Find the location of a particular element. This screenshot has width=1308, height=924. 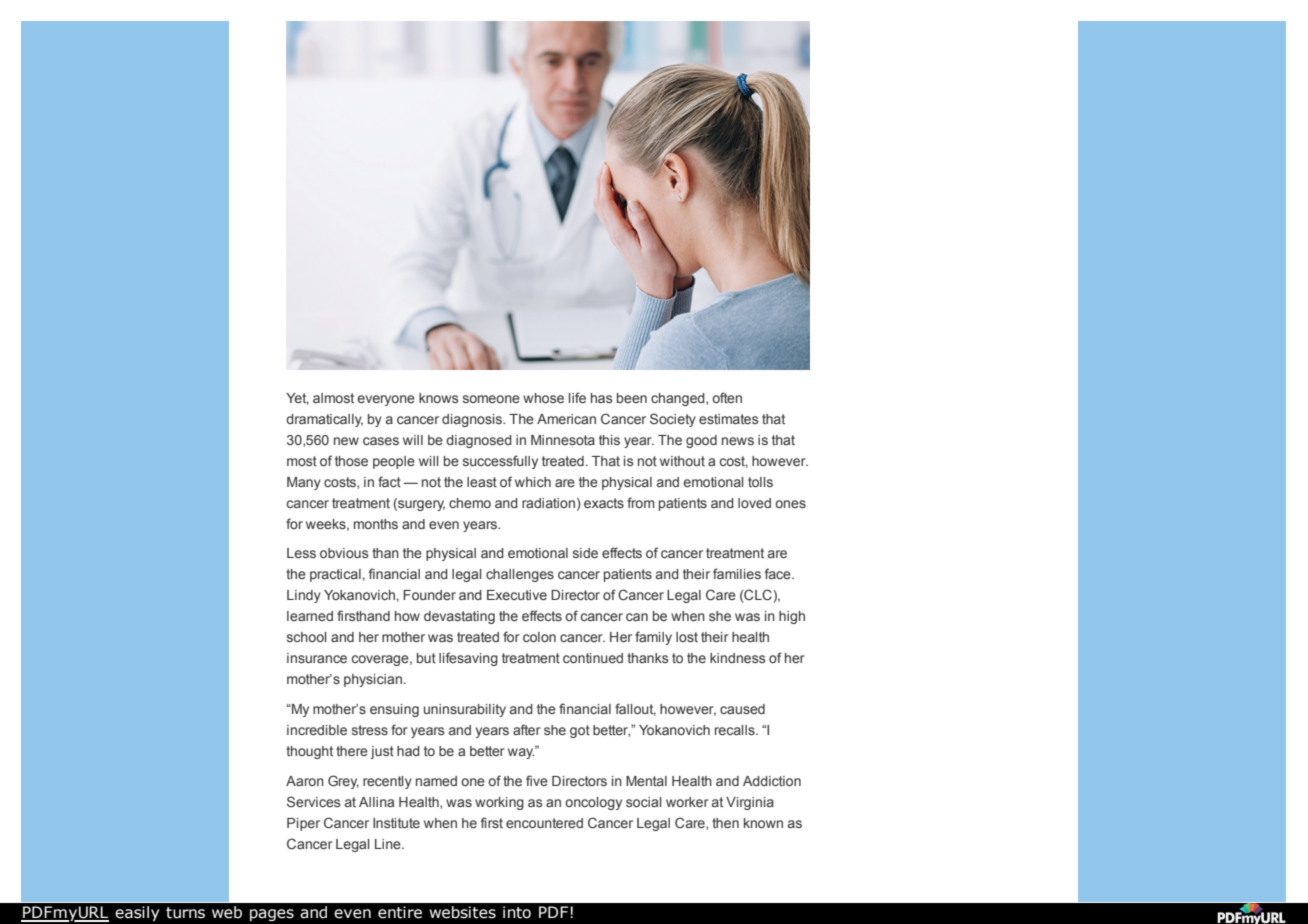

five is located at coordinates (537, 780).
